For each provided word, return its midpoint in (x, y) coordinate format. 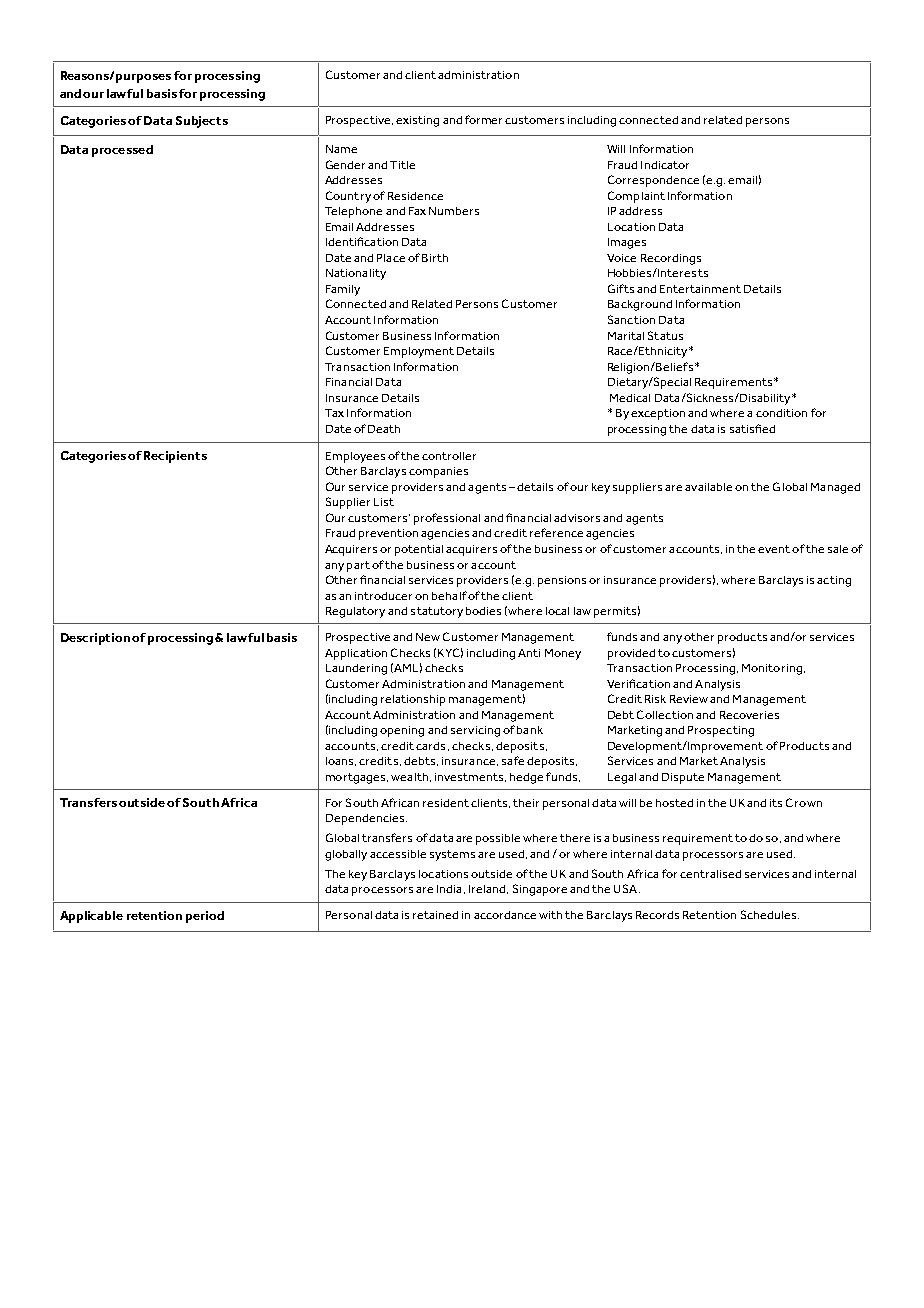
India (449, 889)
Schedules (770, 914)
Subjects (202, 122)
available (708, 487)
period (205, 917)
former (485, 119)
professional (447, 519)
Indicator (665, 165)
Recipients (175, 457)
